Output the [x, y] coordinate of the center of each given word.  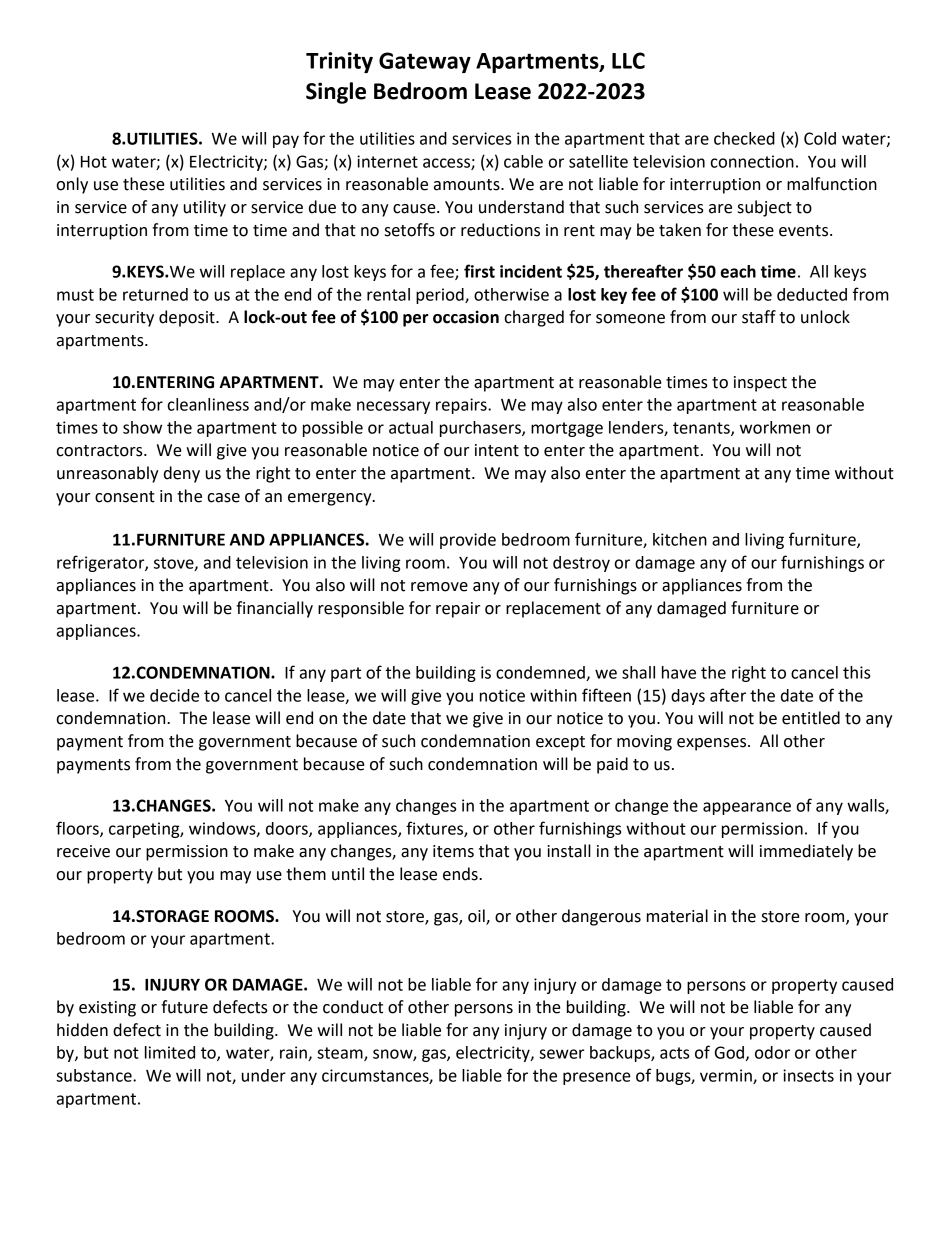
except [560, 743]
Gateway [425, 62]
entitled [811, 718]
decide [174, 695]
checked [744, 138]
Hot [94, 162]
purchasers [481, 429]
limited [170, 1052]
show [142, 427]
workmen [775, 427]
